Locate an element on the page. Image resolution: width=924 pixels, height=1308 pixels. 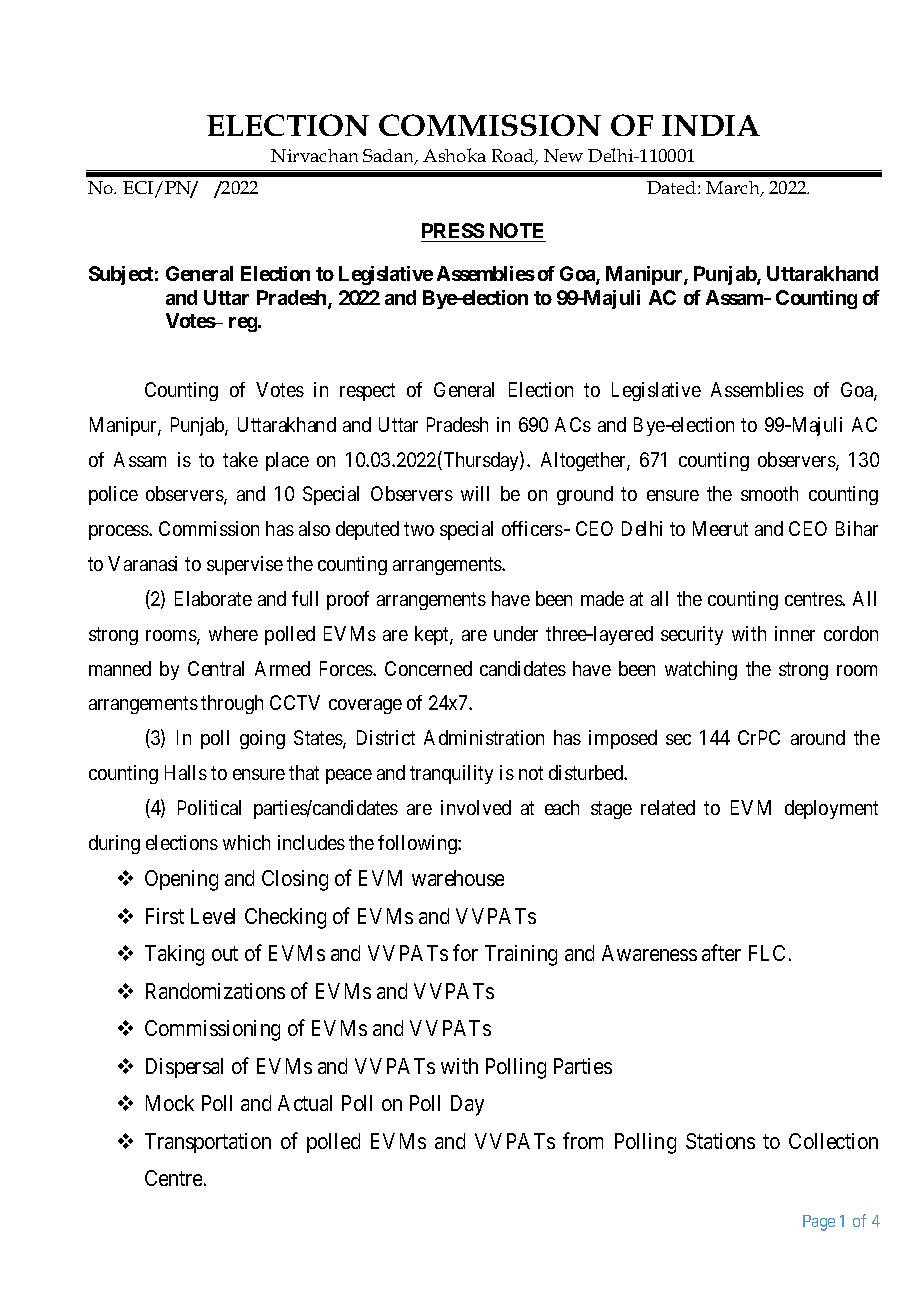
Transportation is located at coordinates (208, 1143).
